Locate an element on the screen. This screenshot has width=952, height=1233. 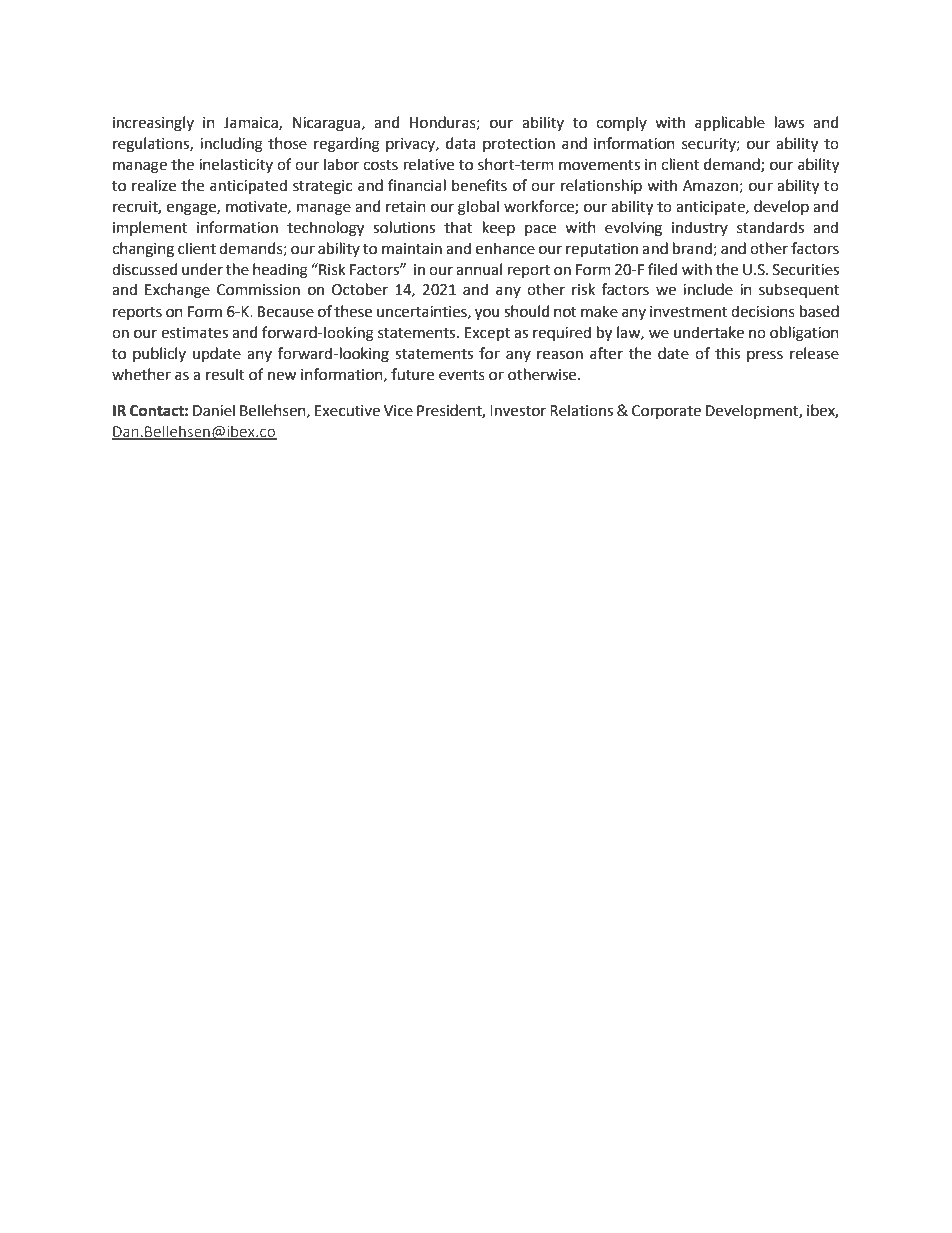
Investor is located at coordinates (518, 411).
